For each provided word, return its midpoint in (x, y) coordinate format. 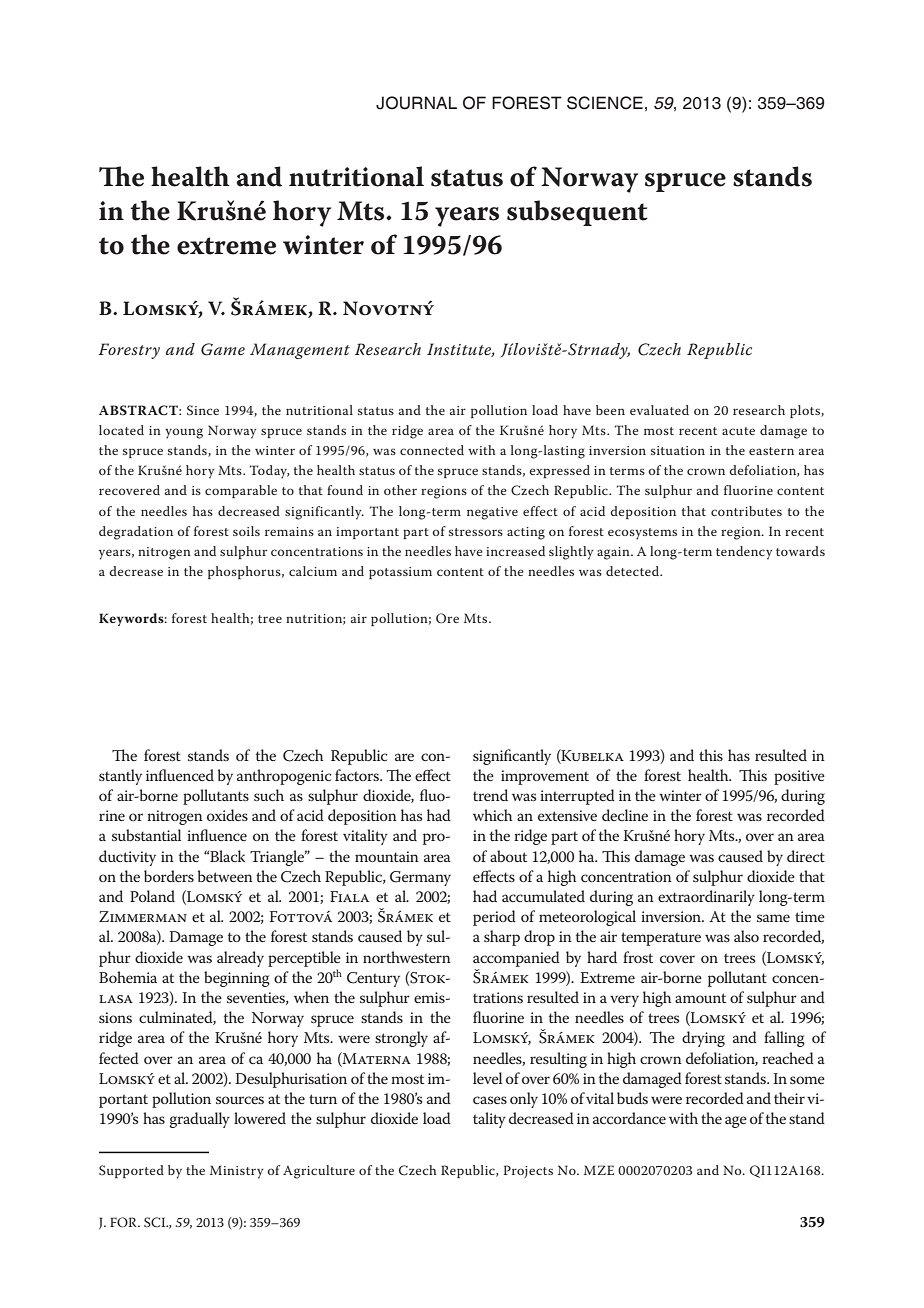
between (225, 876)
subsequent (577, 213)
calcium (313, 571)
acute (738, 431)
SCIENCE (605, 103)
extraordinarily (706, 898)
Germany (420, 878)
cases (490, 1100)
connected (432, 450)
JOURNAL (416, 103)
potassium (400, 573)
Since (203, 410)
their (789, 1098)
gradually (199, 1120)
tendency (744, 553)
